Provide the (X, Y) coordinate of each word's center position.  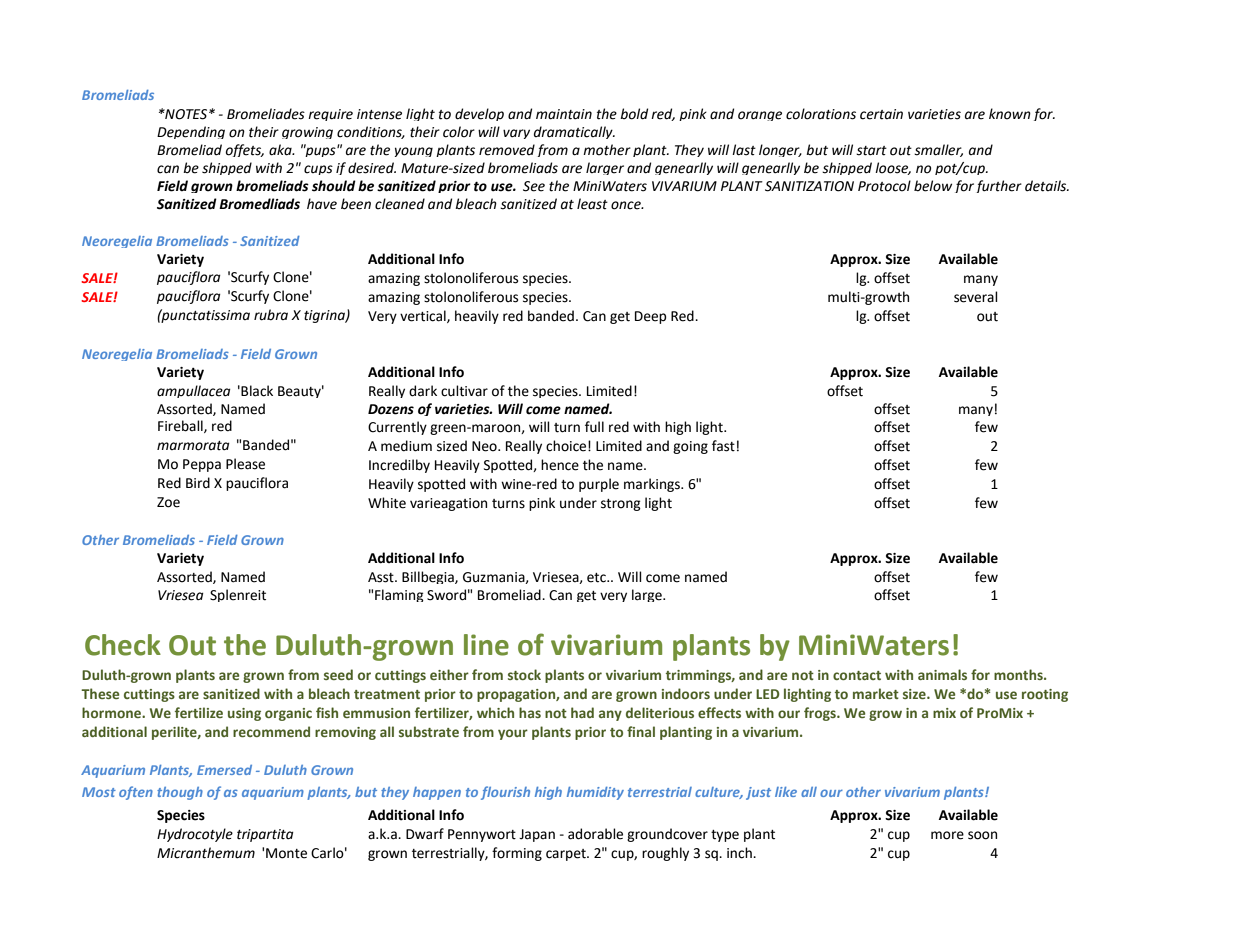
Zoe (168, 502)
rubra (271, 315)
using (244, 714)
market (876, 693)
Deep (651, 317)
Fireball (181, 426)
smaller (938, 150)
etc (597, 578)
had (582, 712)
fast (723, 446)
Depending (191, 132)
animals (942, 674)
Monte (286, 853)
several (976, 297)
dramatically (574, 132)
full (594, 427)
